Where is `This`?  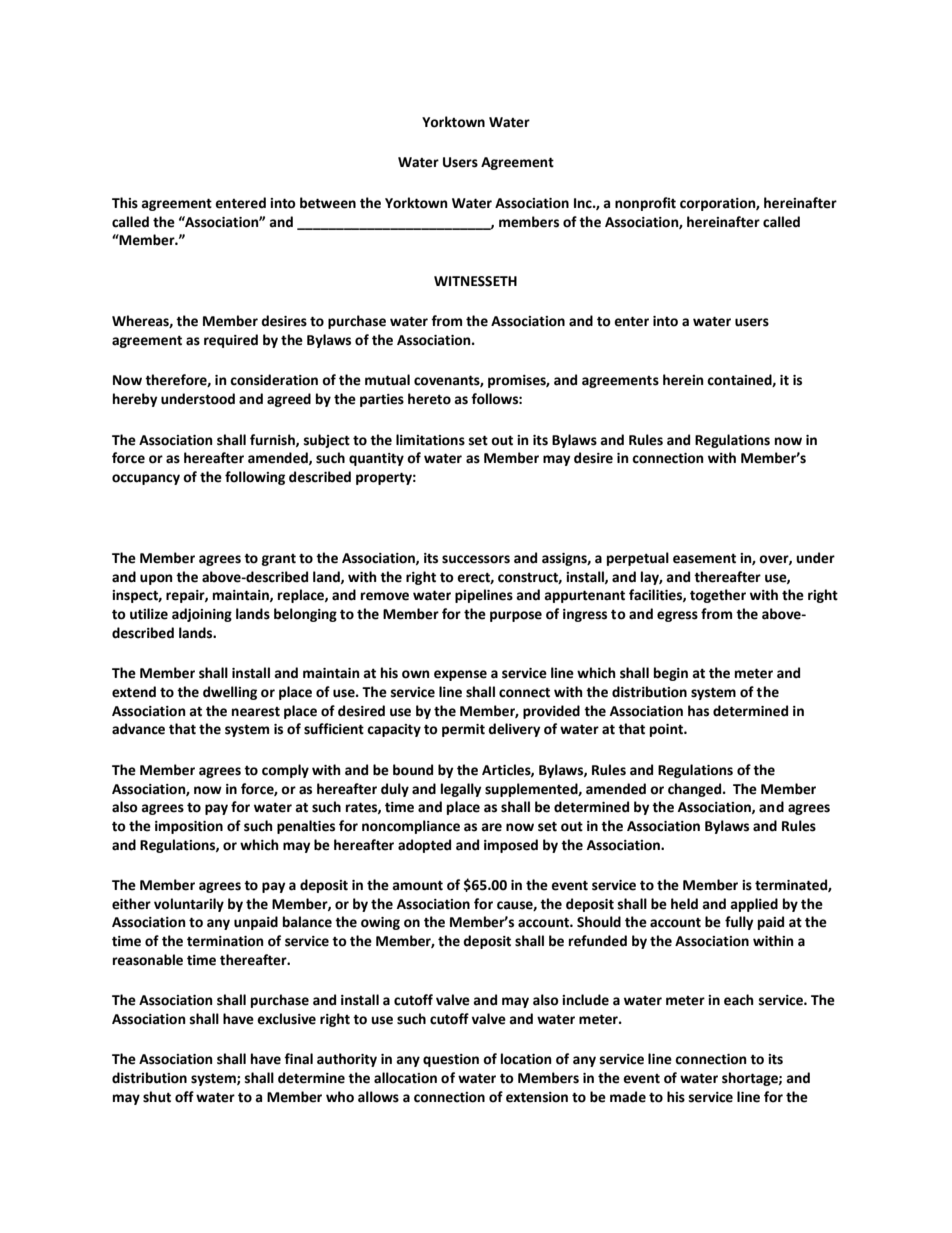
This is located at coordinates (125, 203).
